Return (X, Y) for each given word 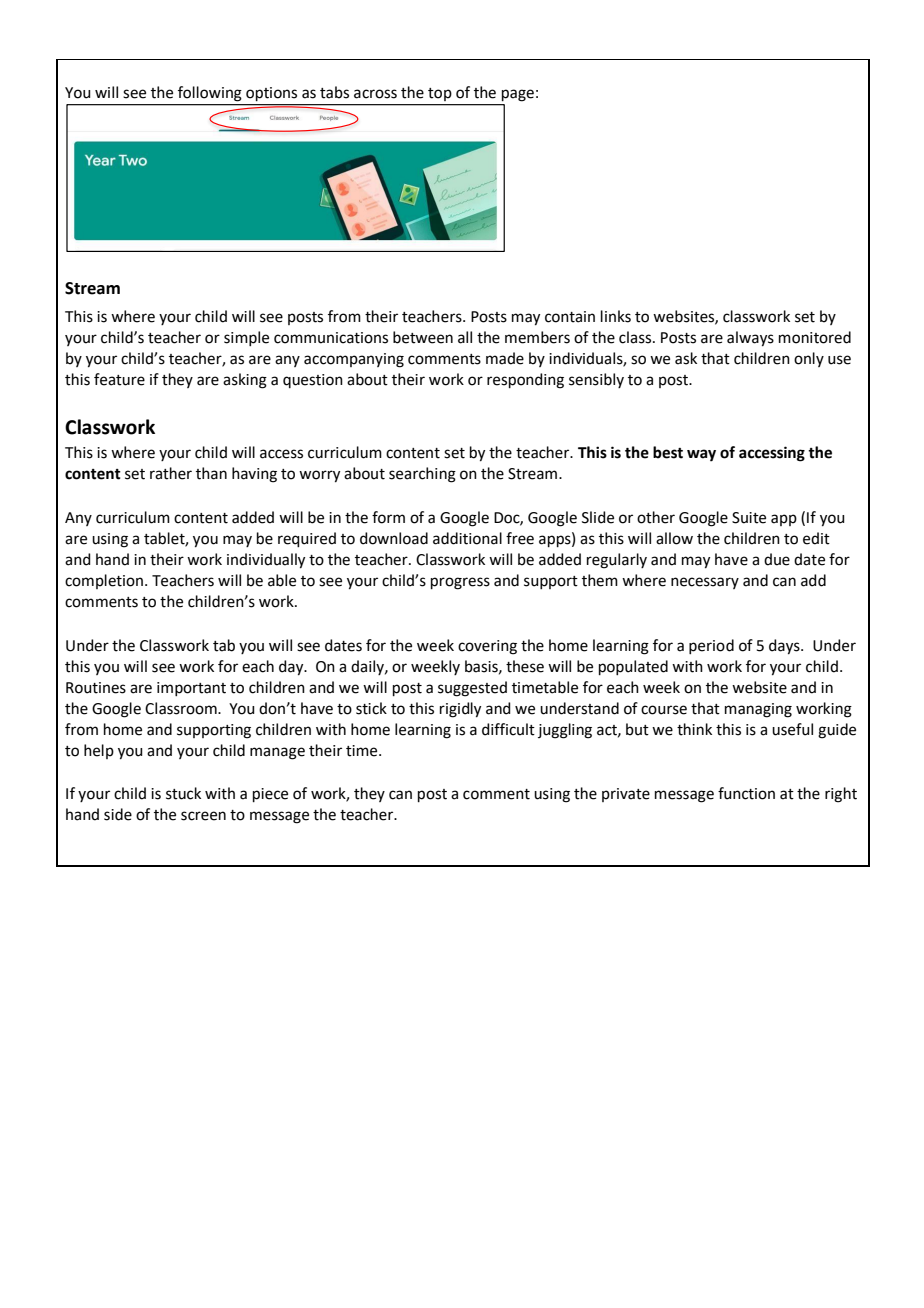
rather (171, 473)
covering (487, 647)
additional (467, 538)
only (809, 359)
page (518, 95)
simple (246, 338)
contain (570, 317)
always (750, 339)
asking (245, 381)
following (210, 94)
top (440, 94)
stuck (183, 793)
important (191, 689)
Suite (749, 518)
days (785, 647)
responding (525, 381)
